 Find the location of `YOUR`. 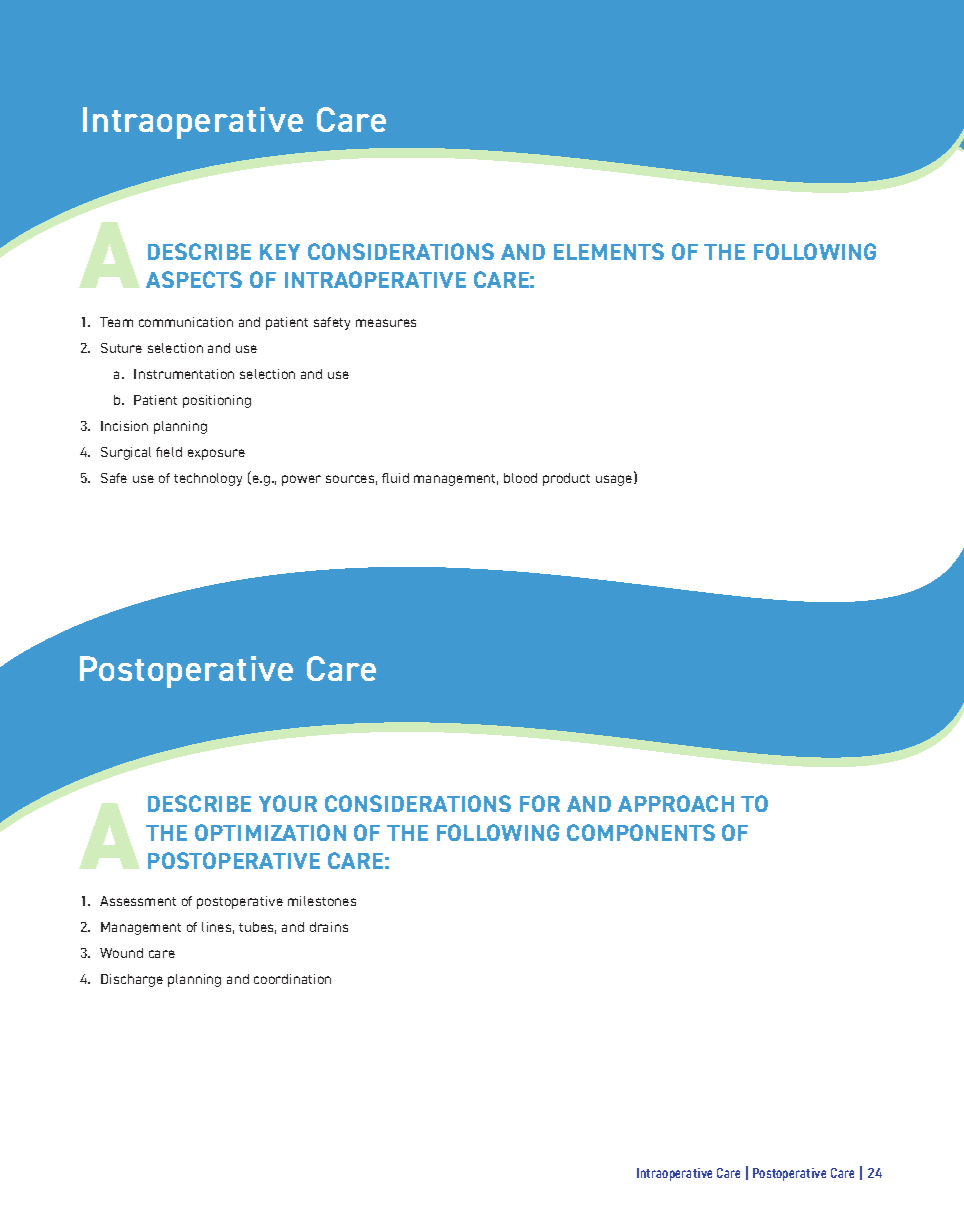

YOUR is located at coordinates (288, 803).
